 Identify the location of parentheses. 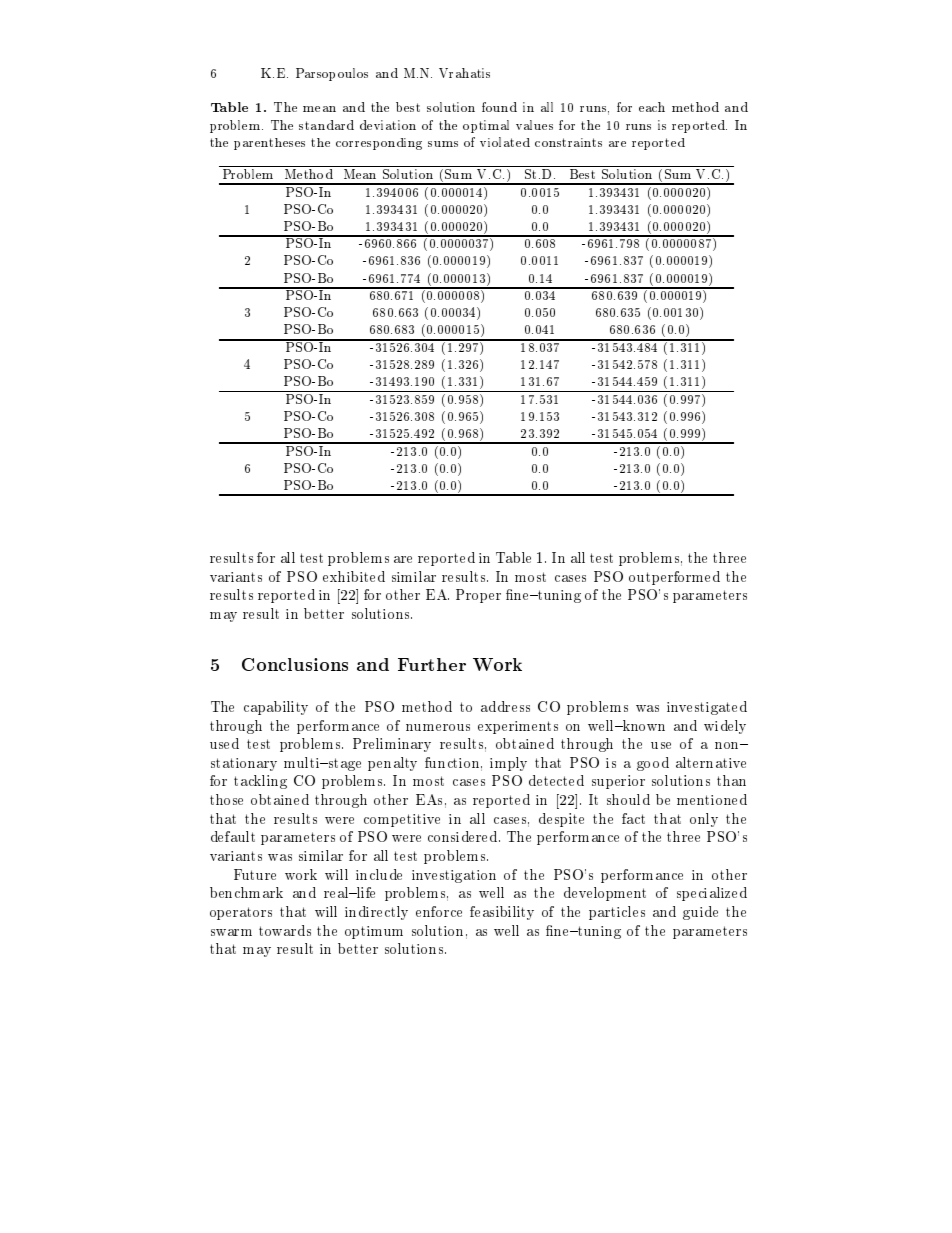
(269, 144).
